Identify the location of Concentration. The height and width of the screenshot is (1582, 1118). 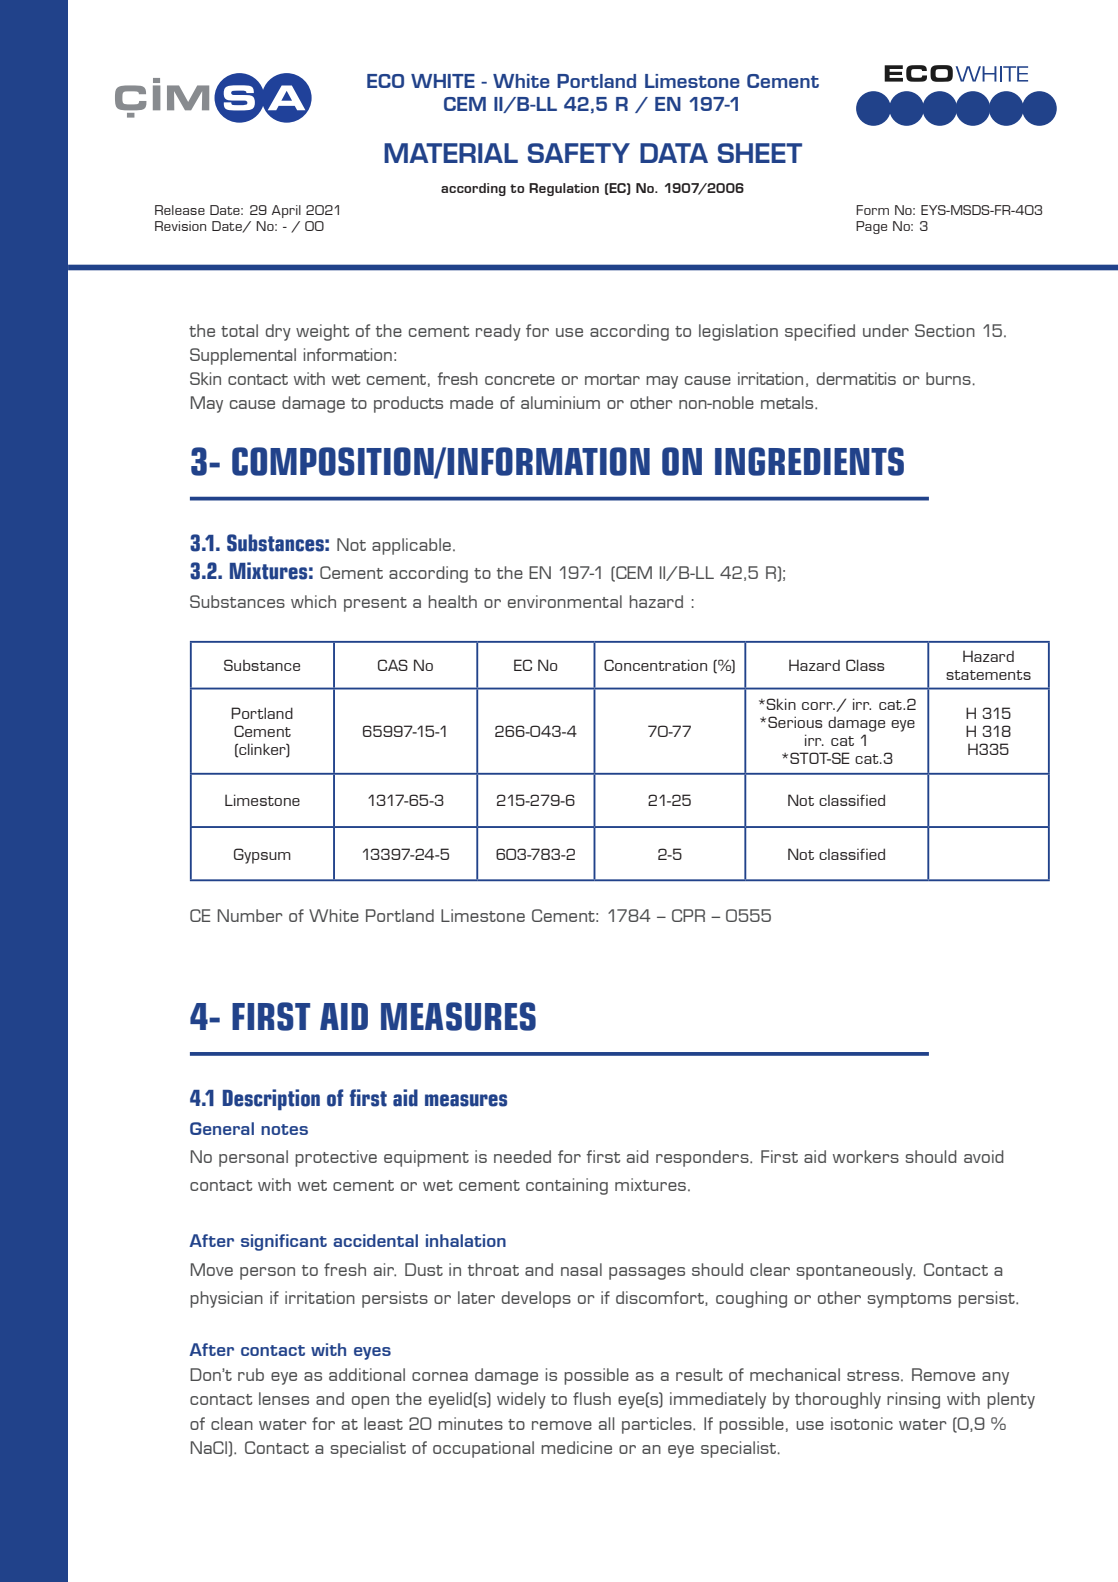
(655, 665).
